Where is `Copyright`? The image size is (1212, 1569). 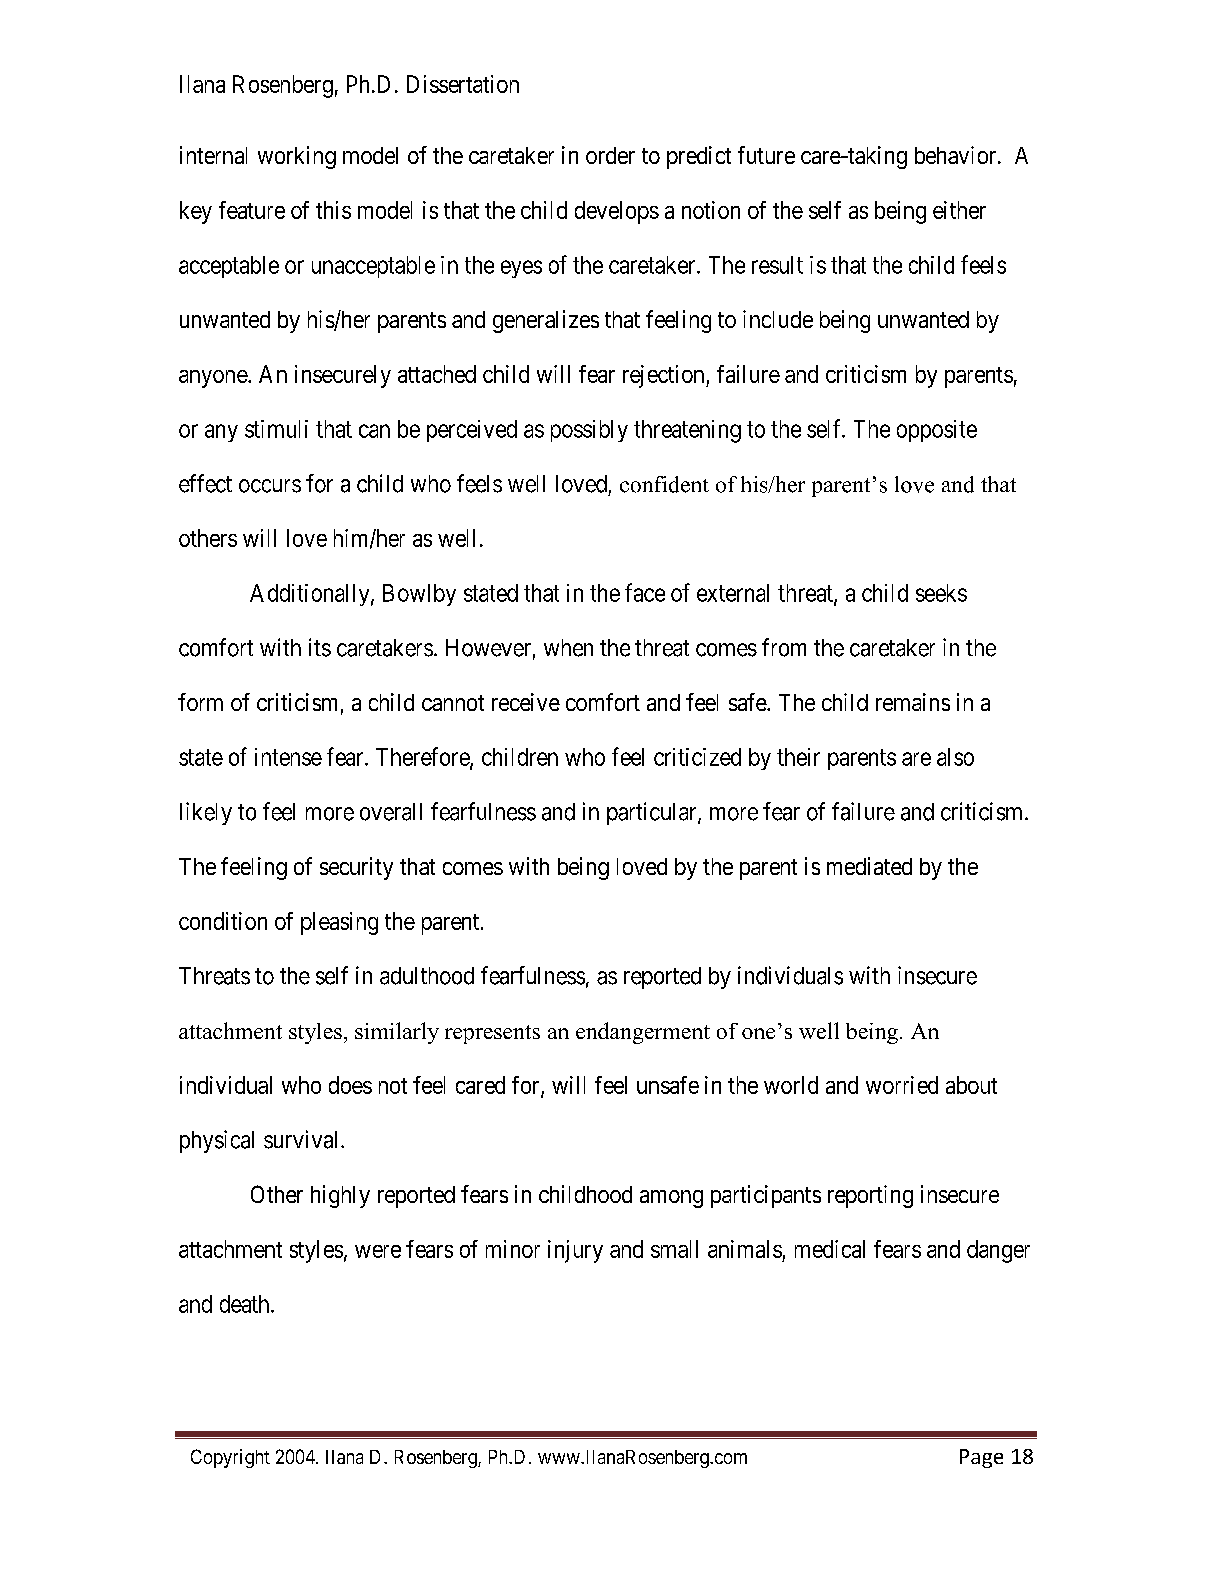 Copyright is located at coordinates (230, 1458).
